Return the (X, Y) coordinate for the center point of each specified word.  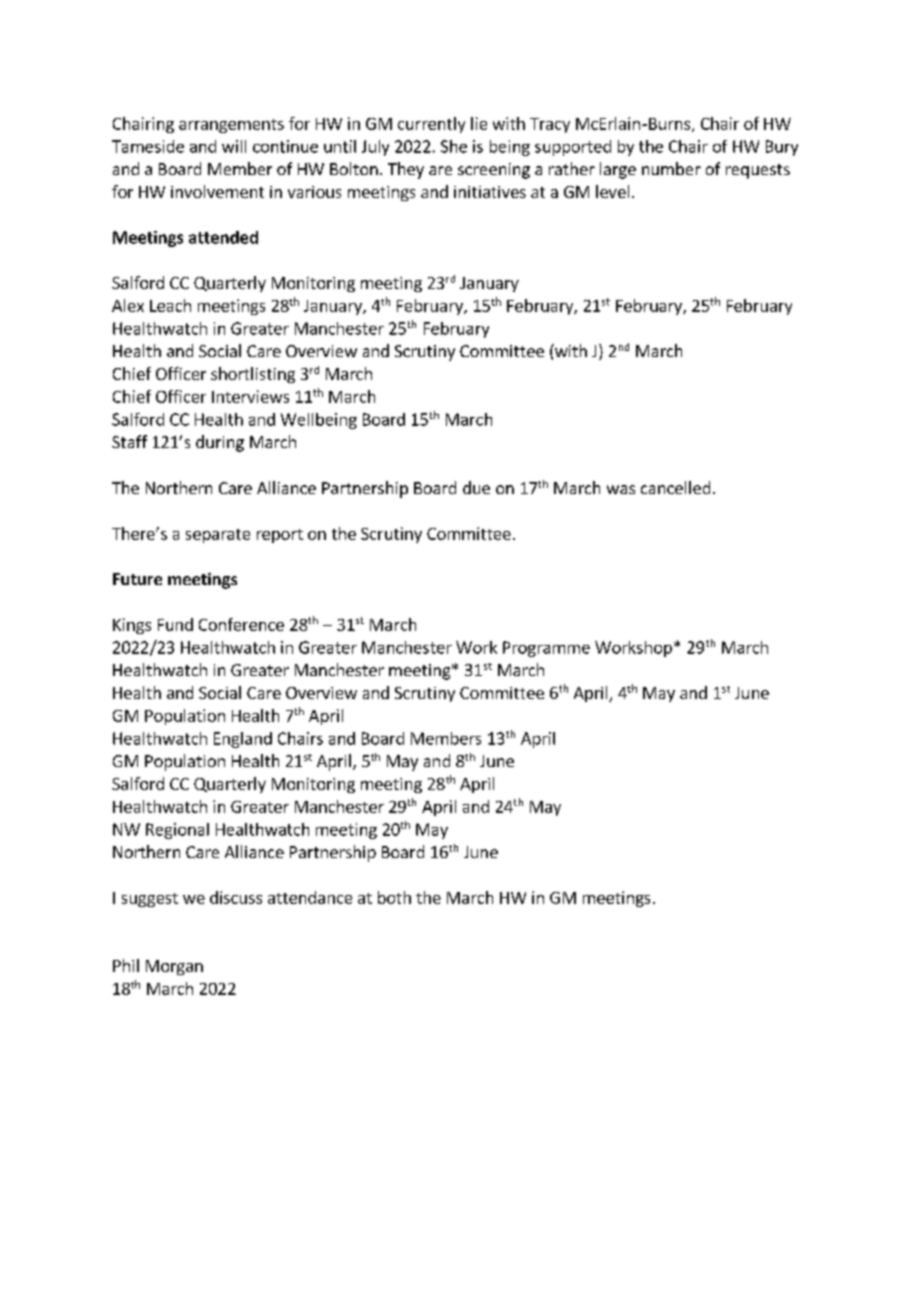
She (454, 146)
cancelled (675, 487)
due (476, 487)
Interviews (250, 396)
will (234, 146)
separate (218, 536)
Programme (546, 649)
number (671, 168)
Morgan (174, 967)
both (394, 897)
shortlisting (253, 375)
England (243, 740)
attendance (310, 897)
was (621, 489)
